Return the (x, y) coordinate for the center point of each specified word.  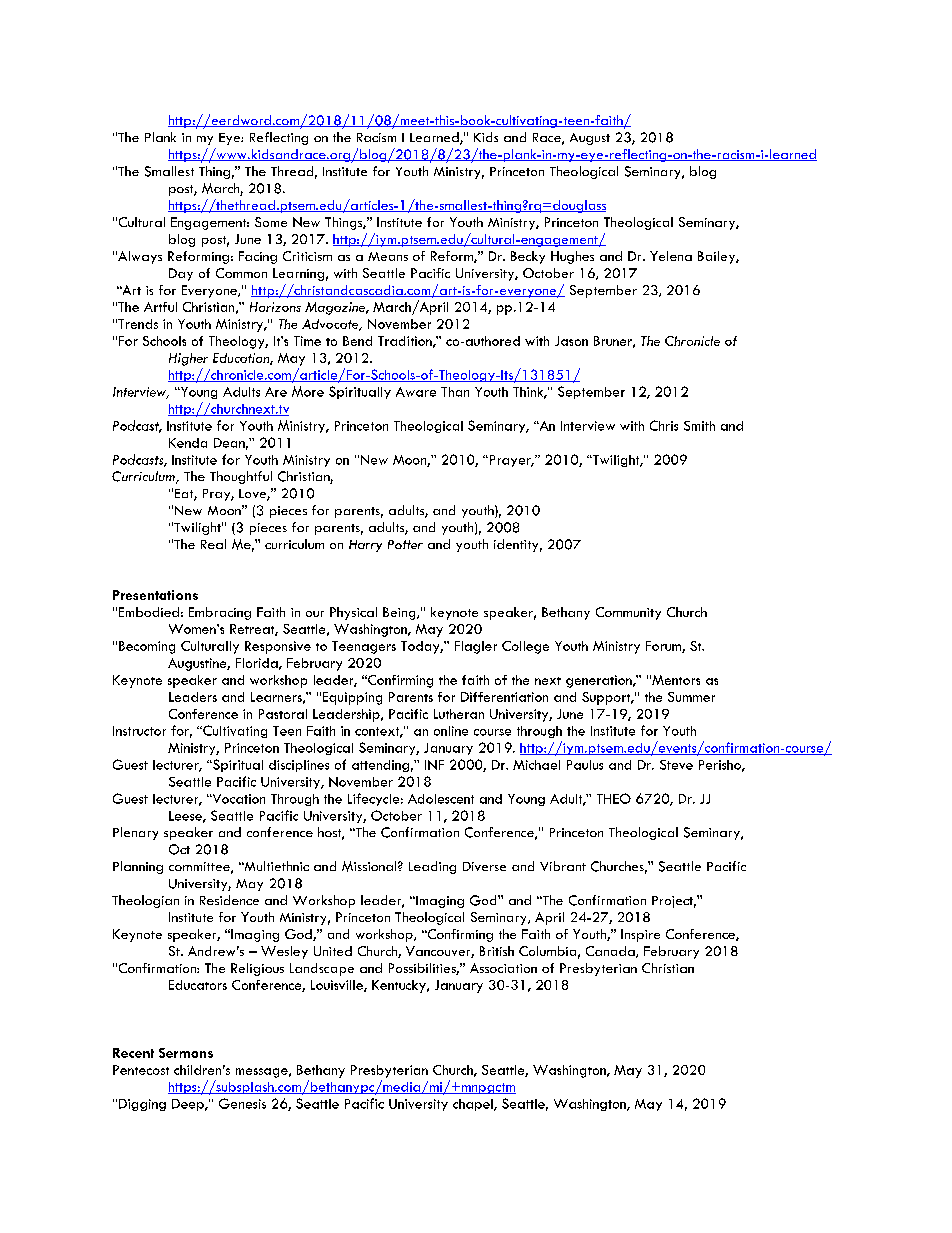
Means (388, 256)
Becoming (147, 647)
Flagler (476, 647)
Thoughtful (241, 477)
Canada (611, 952)
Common (241, 273)
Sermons (186, 1053)
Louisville (338, 986)
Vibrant (563, 866)
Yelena (671, 256)
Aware (416, 392)
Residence (229, 900)
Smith (699, 426)
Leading (432, 867)
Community (628, 613)
